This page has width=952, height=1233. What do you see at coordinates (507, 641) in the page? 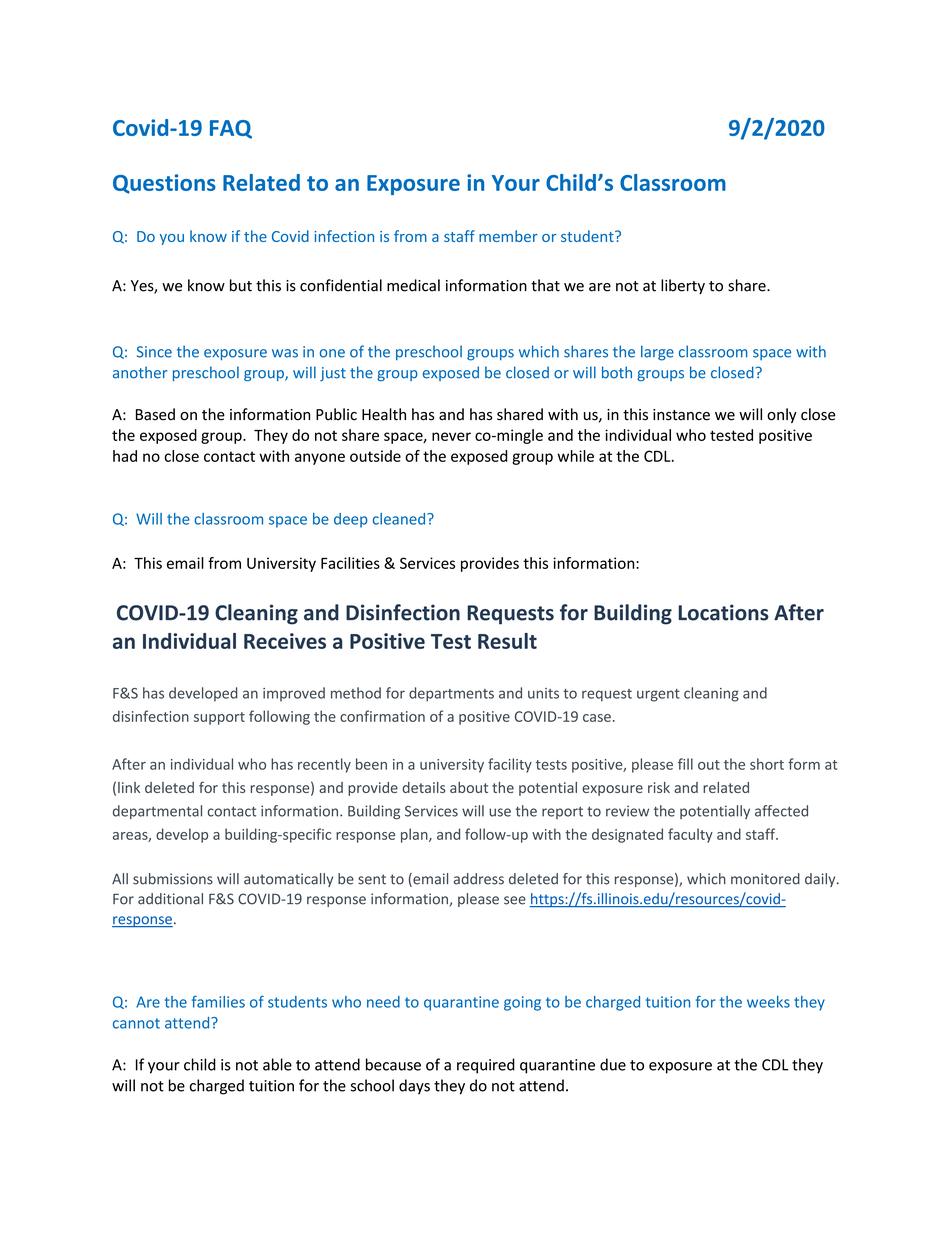
I see `Result` at bounding box center [507, 641].
